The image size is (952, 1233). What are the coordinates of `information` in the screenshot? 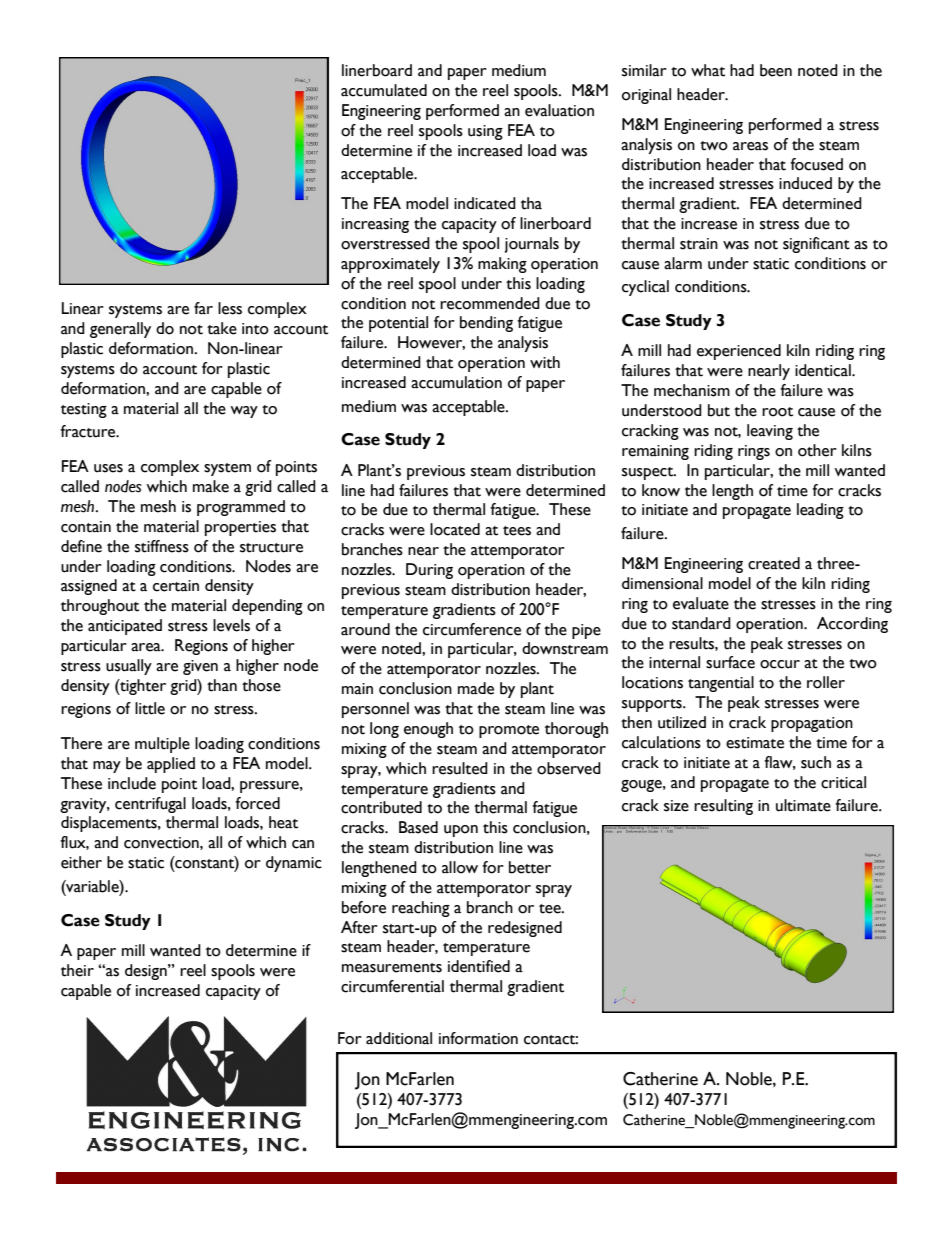 It's located at (478, 1038).
